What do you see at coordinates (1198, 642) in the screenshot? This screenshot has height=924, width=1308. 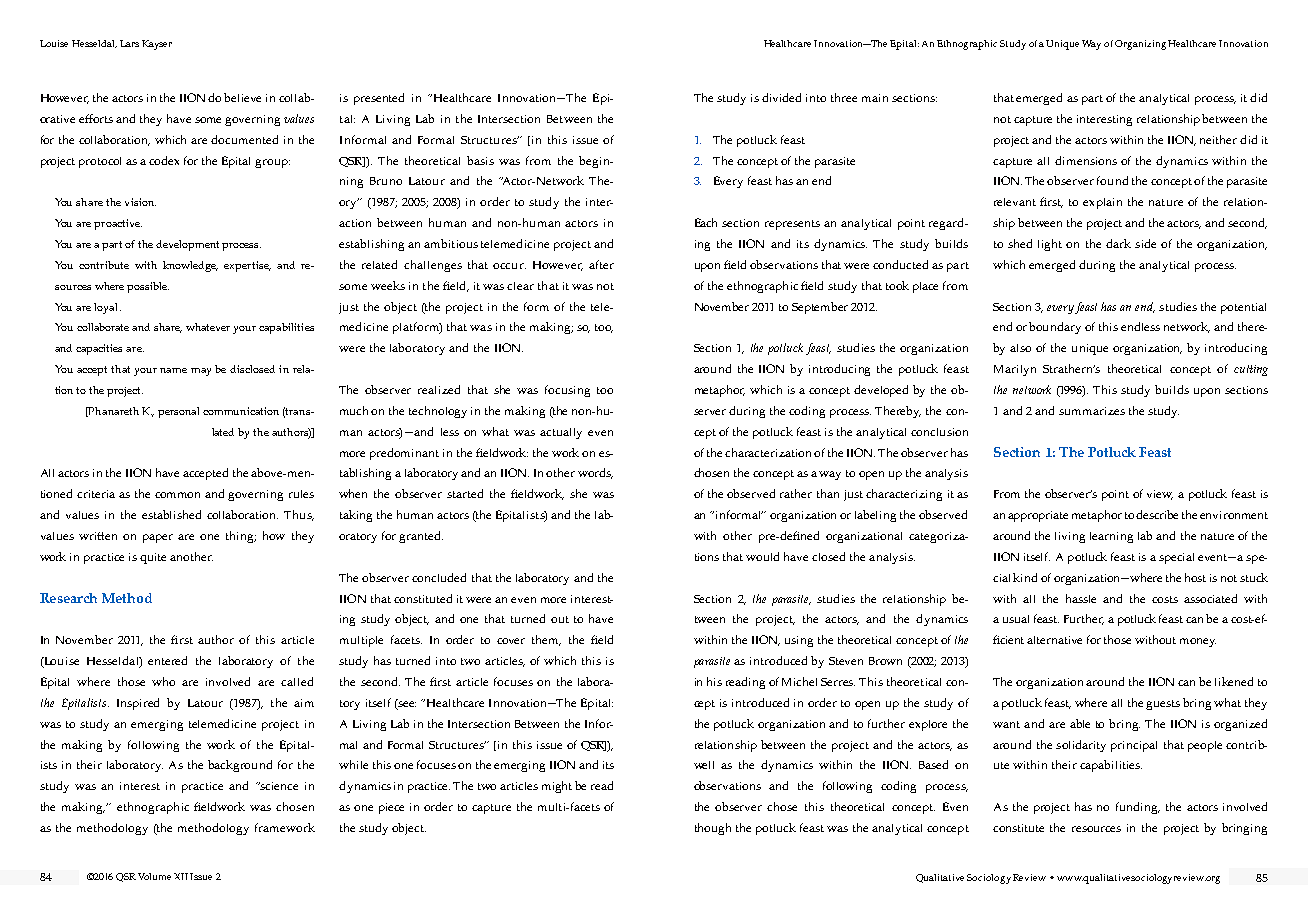 I see `money` at bounding box center [1198, 642].
